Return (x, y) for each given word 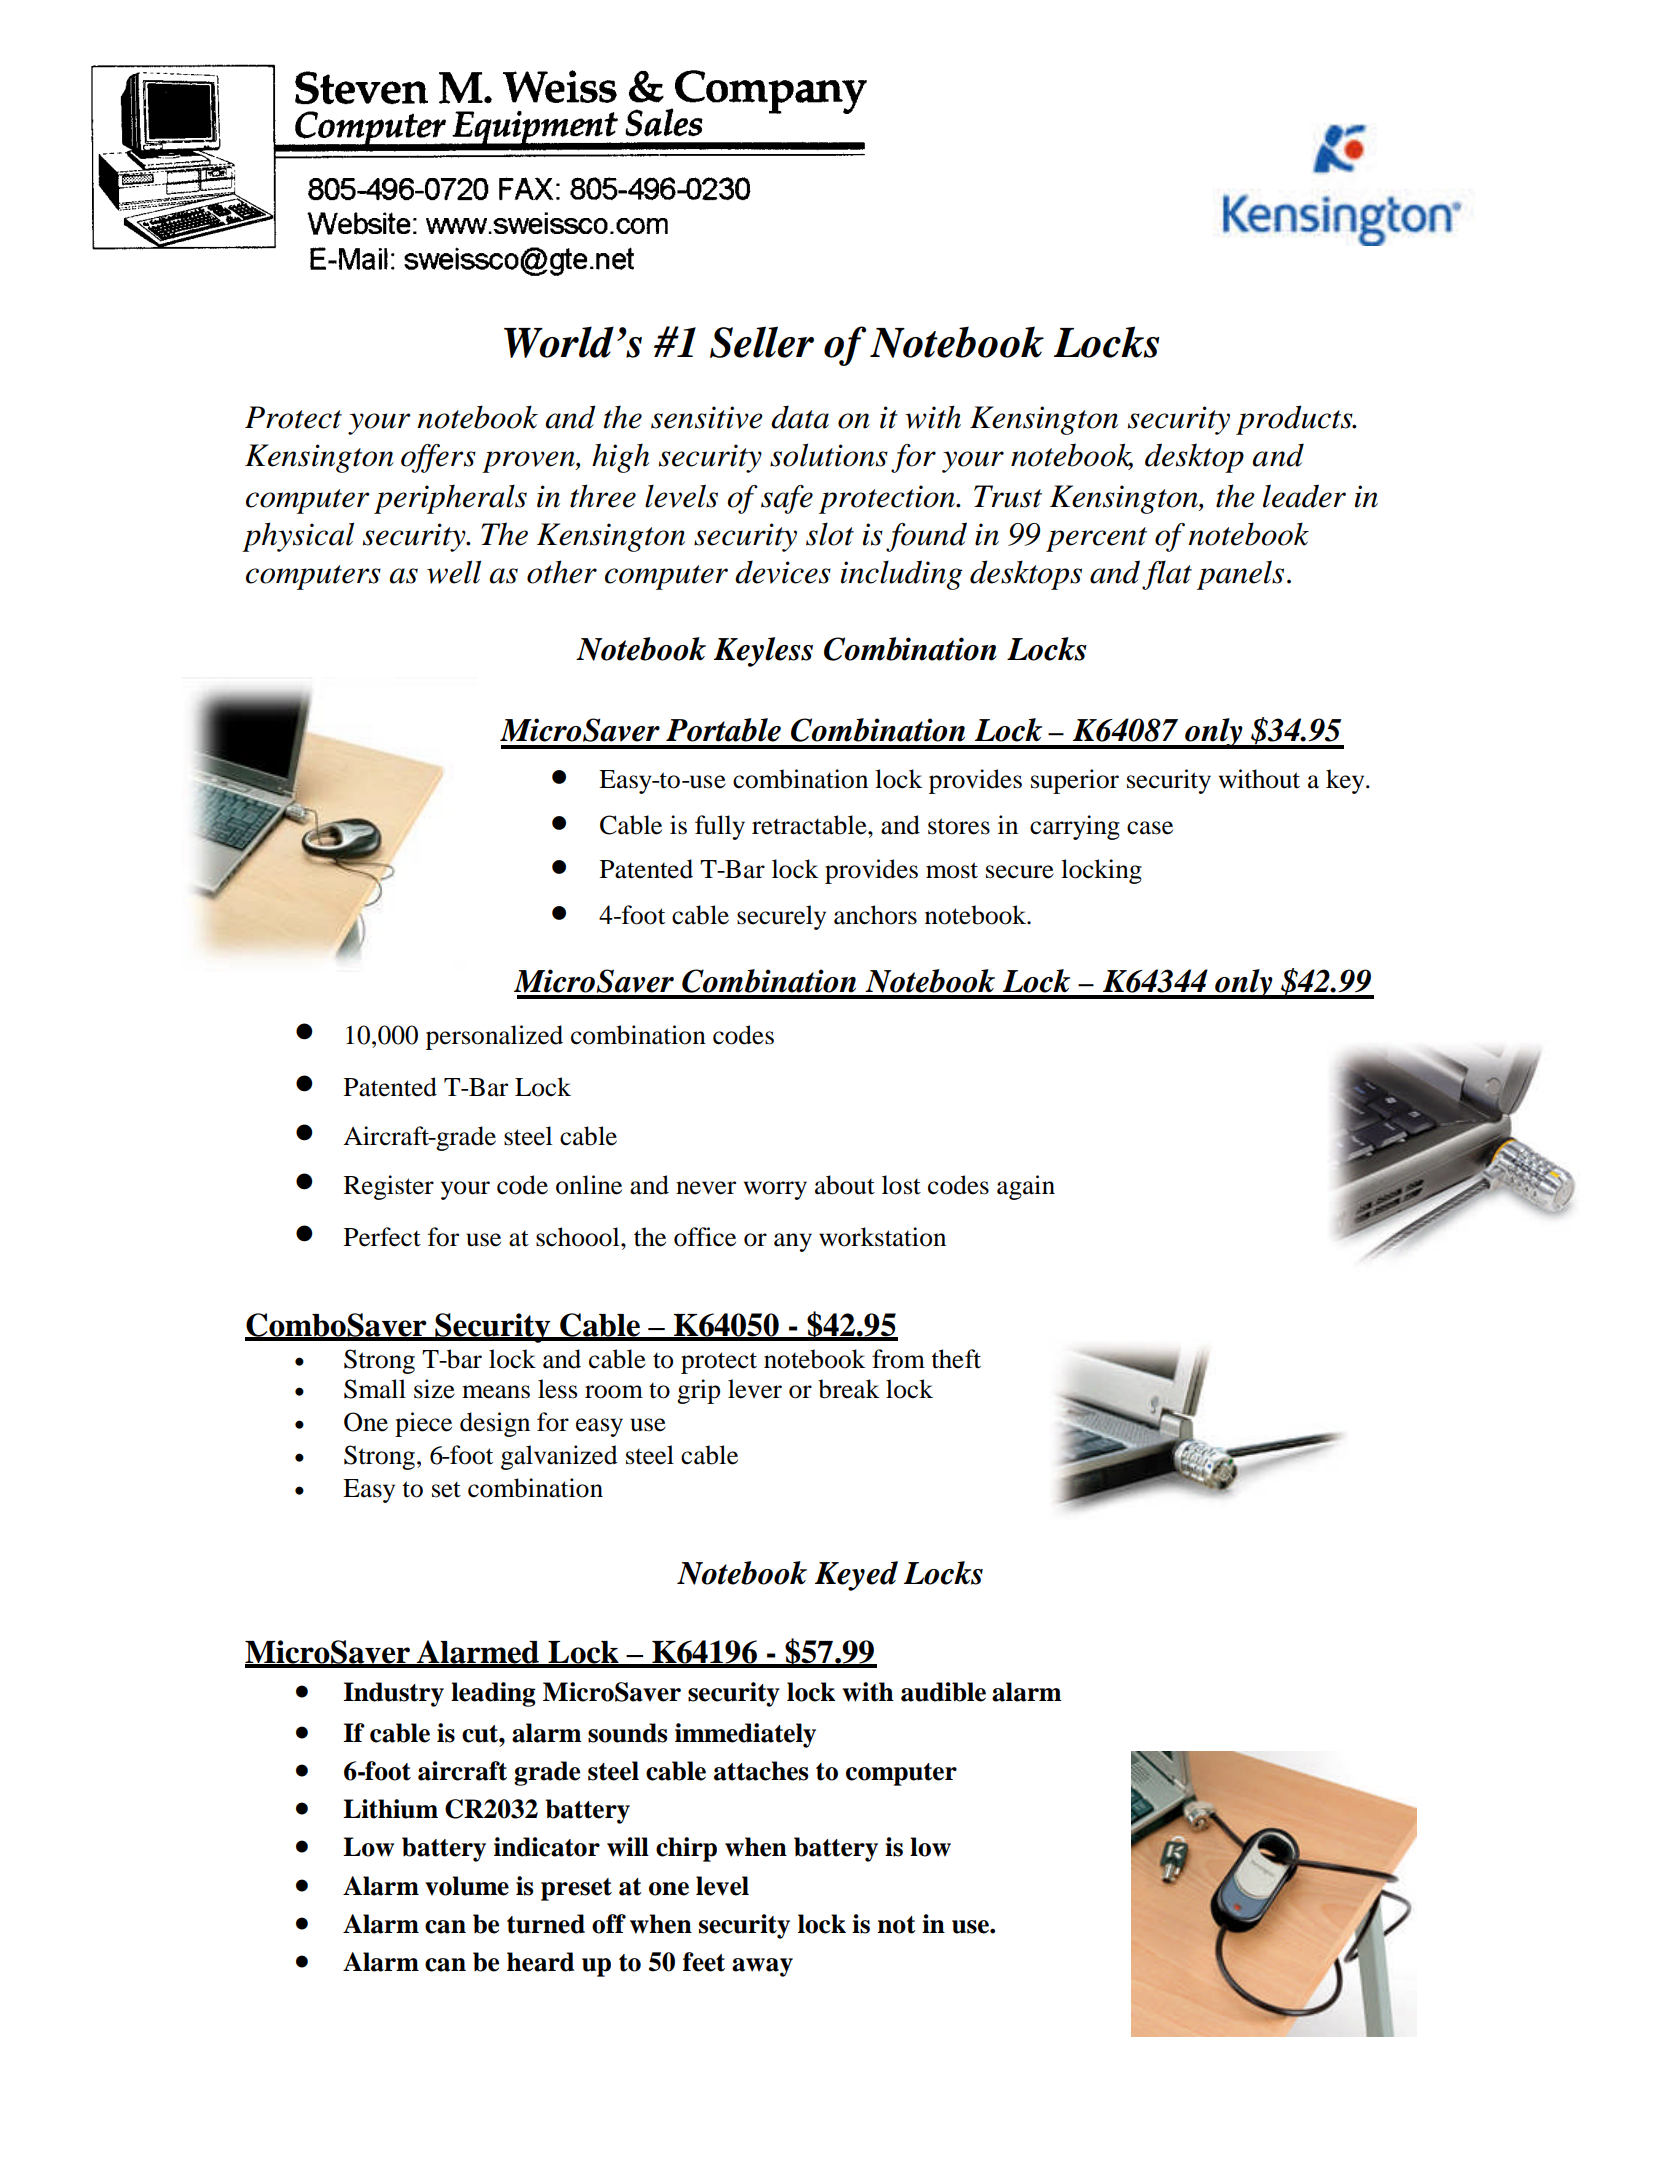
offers (438, 458)
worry (775, 1190)
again (1026, 1187)
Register (389, 1187)
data (800, 417)
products (1295, 420)
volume (467, 1886)
